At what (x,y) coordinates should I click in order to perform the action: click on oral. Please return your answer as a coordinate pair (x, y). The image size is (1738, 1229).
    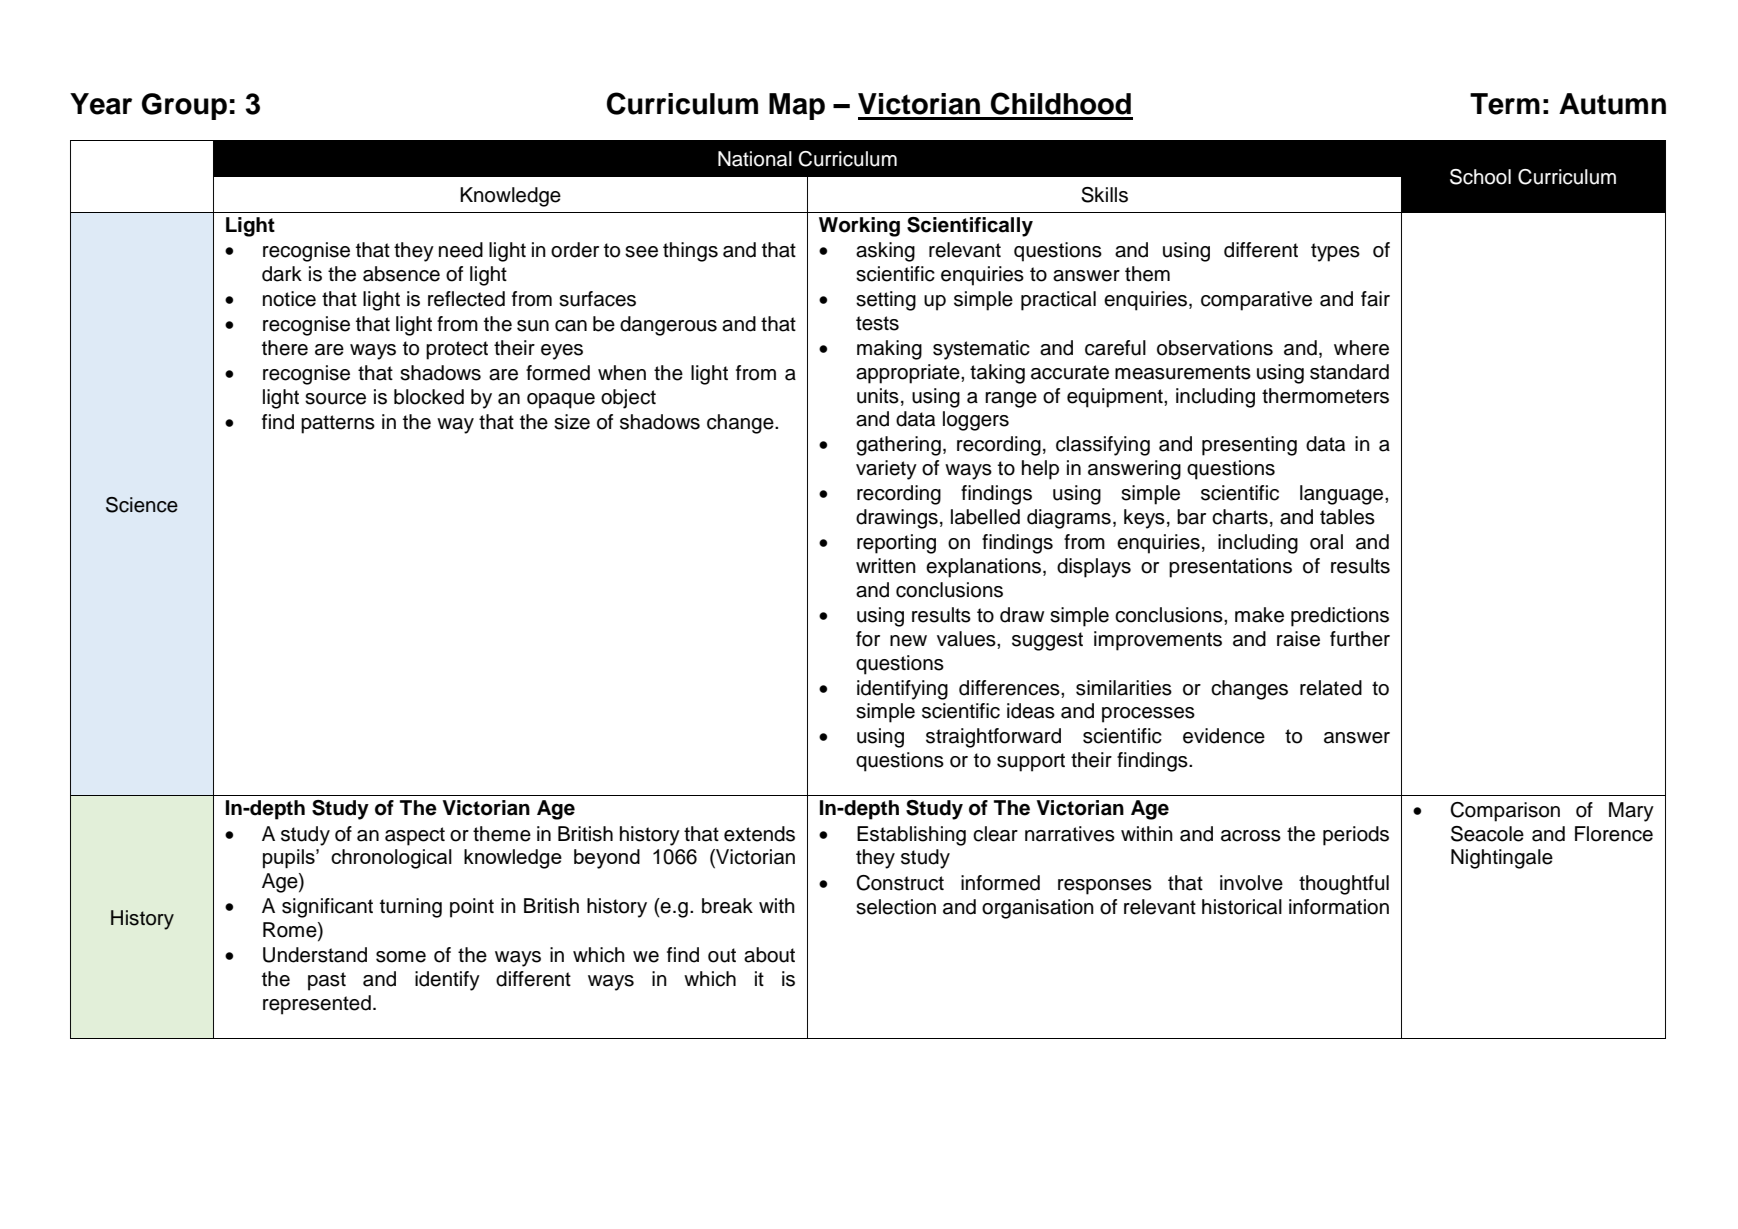
    Looking at the image, I should click on (1326, 542).
